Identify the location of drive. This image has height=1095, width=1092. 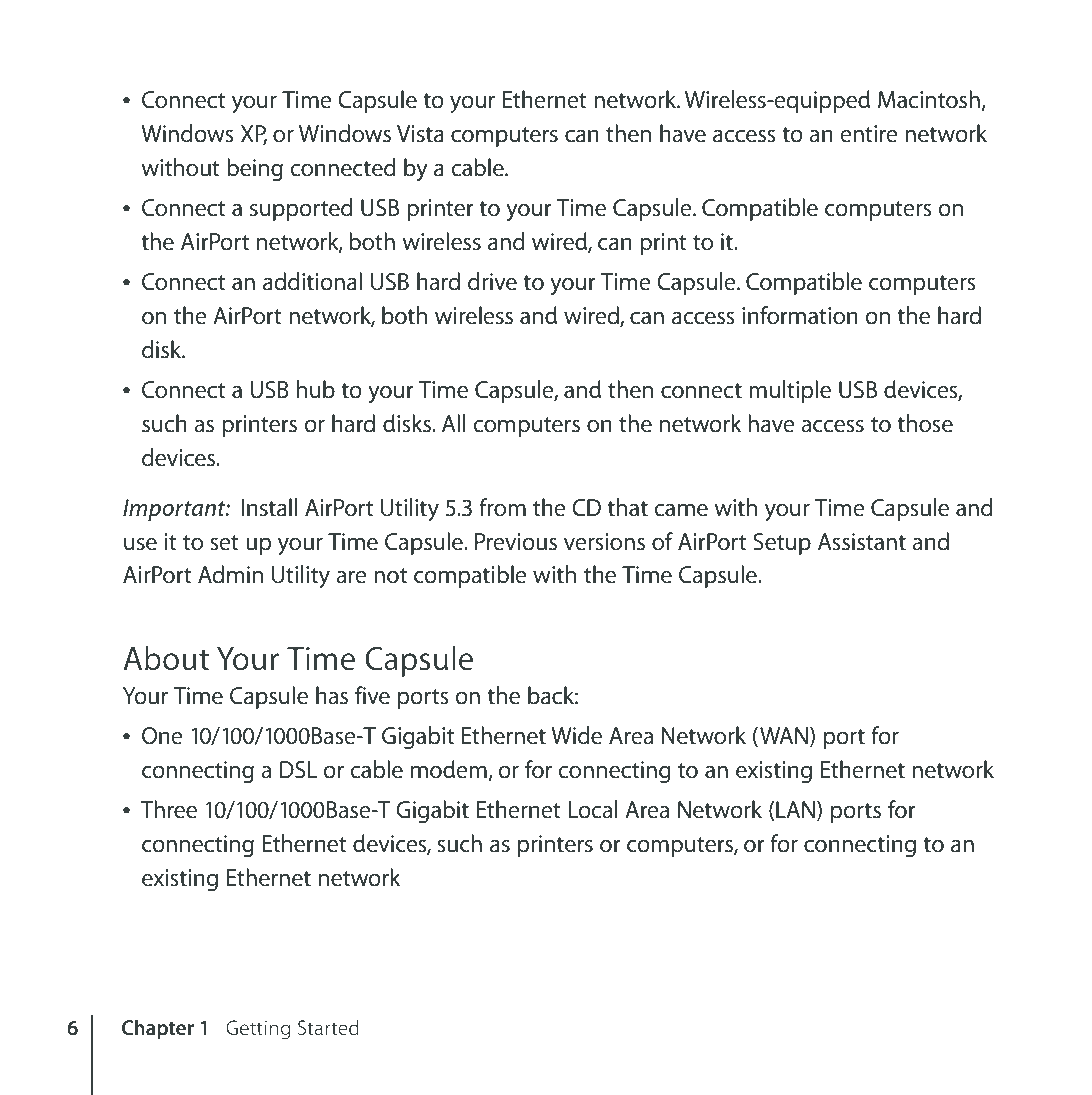
(492, 281).
